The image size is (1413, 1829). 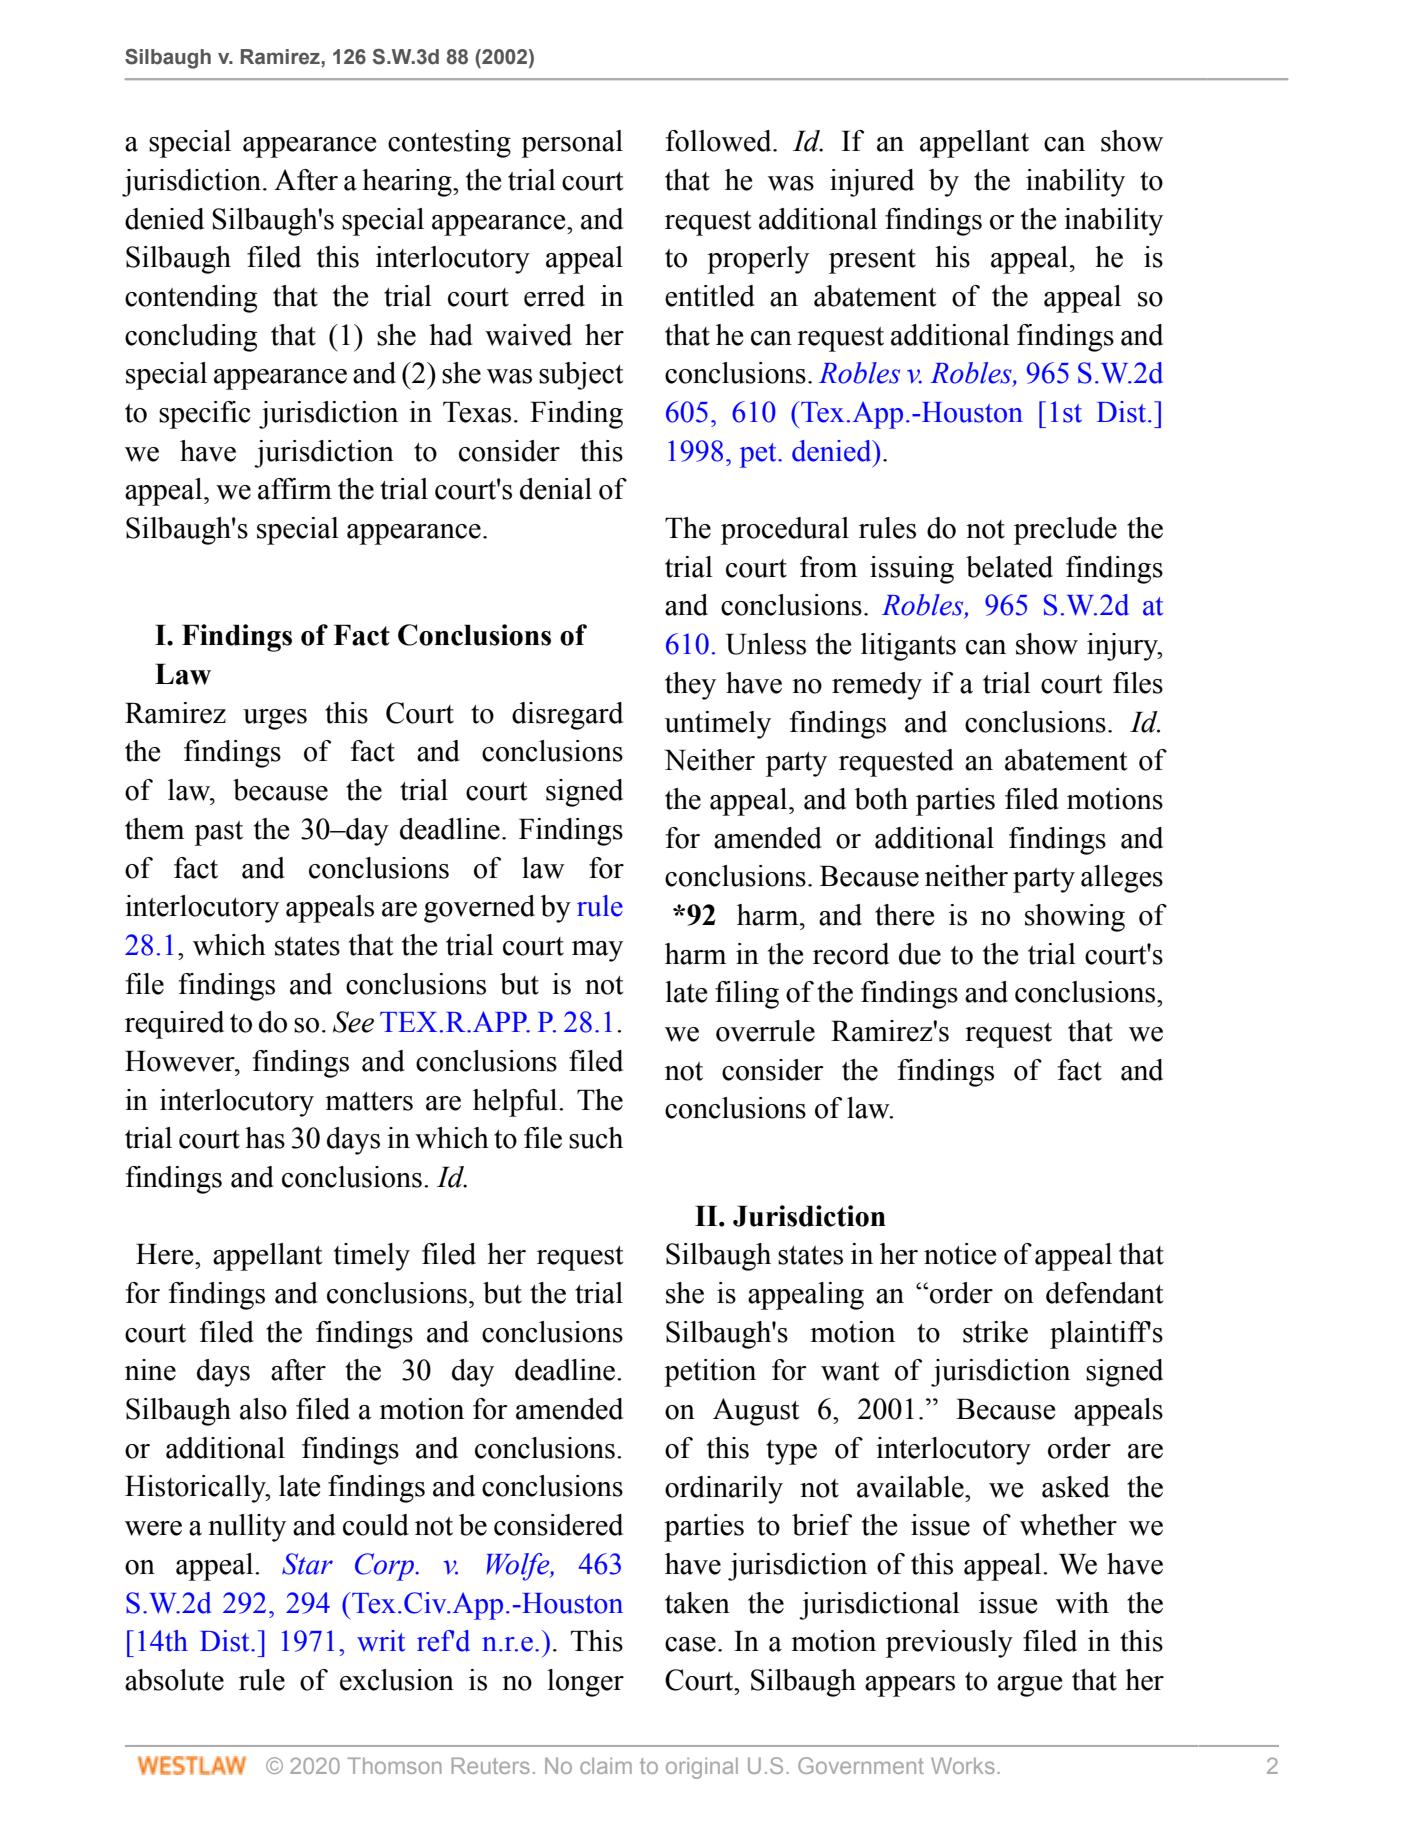 What do you see at coordinates (353, 1022) in the screenshot?
I see `See` at bounding box center [353, 1022].
